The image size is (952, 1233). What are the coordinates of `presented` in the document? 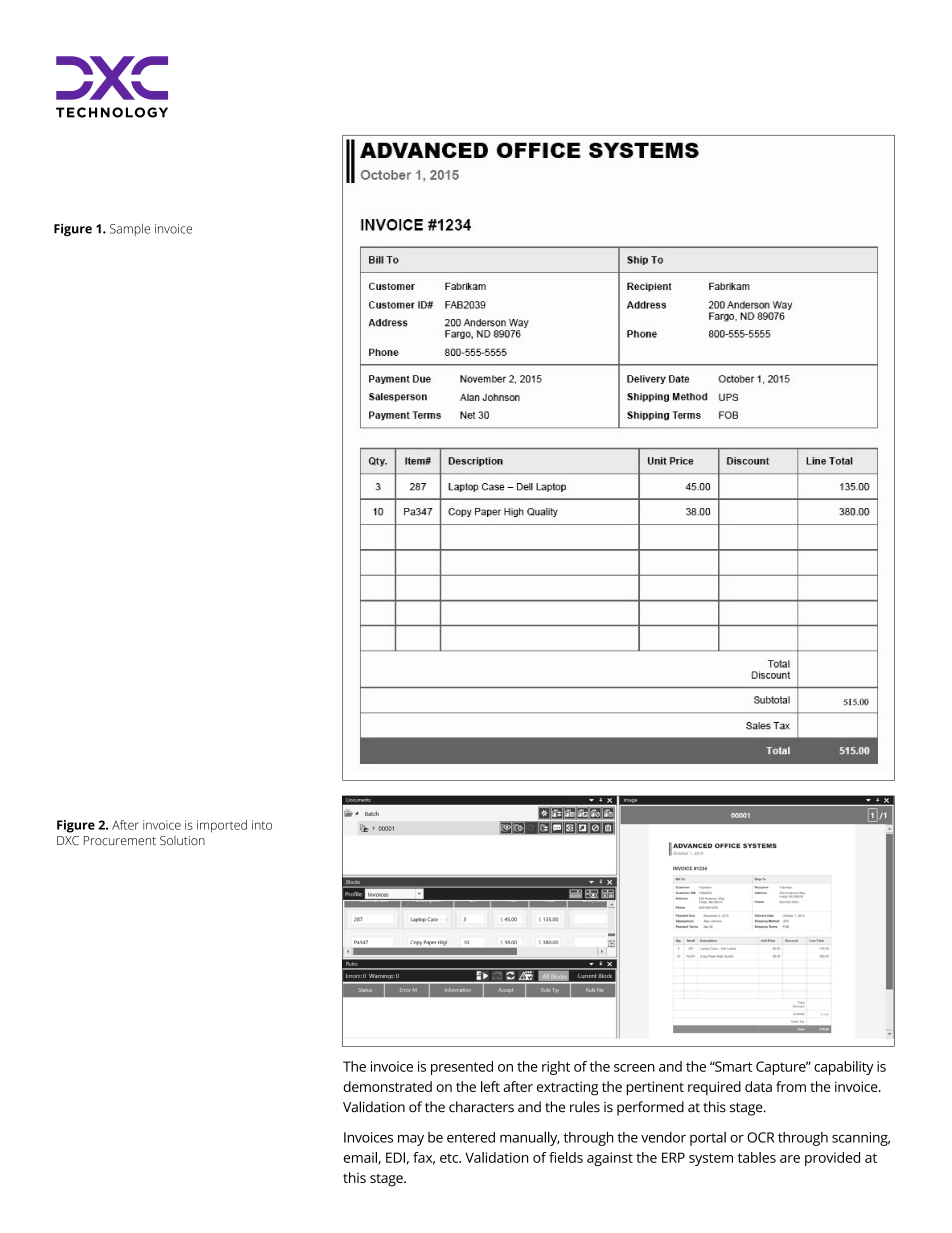 It's located at (462, 1068).
